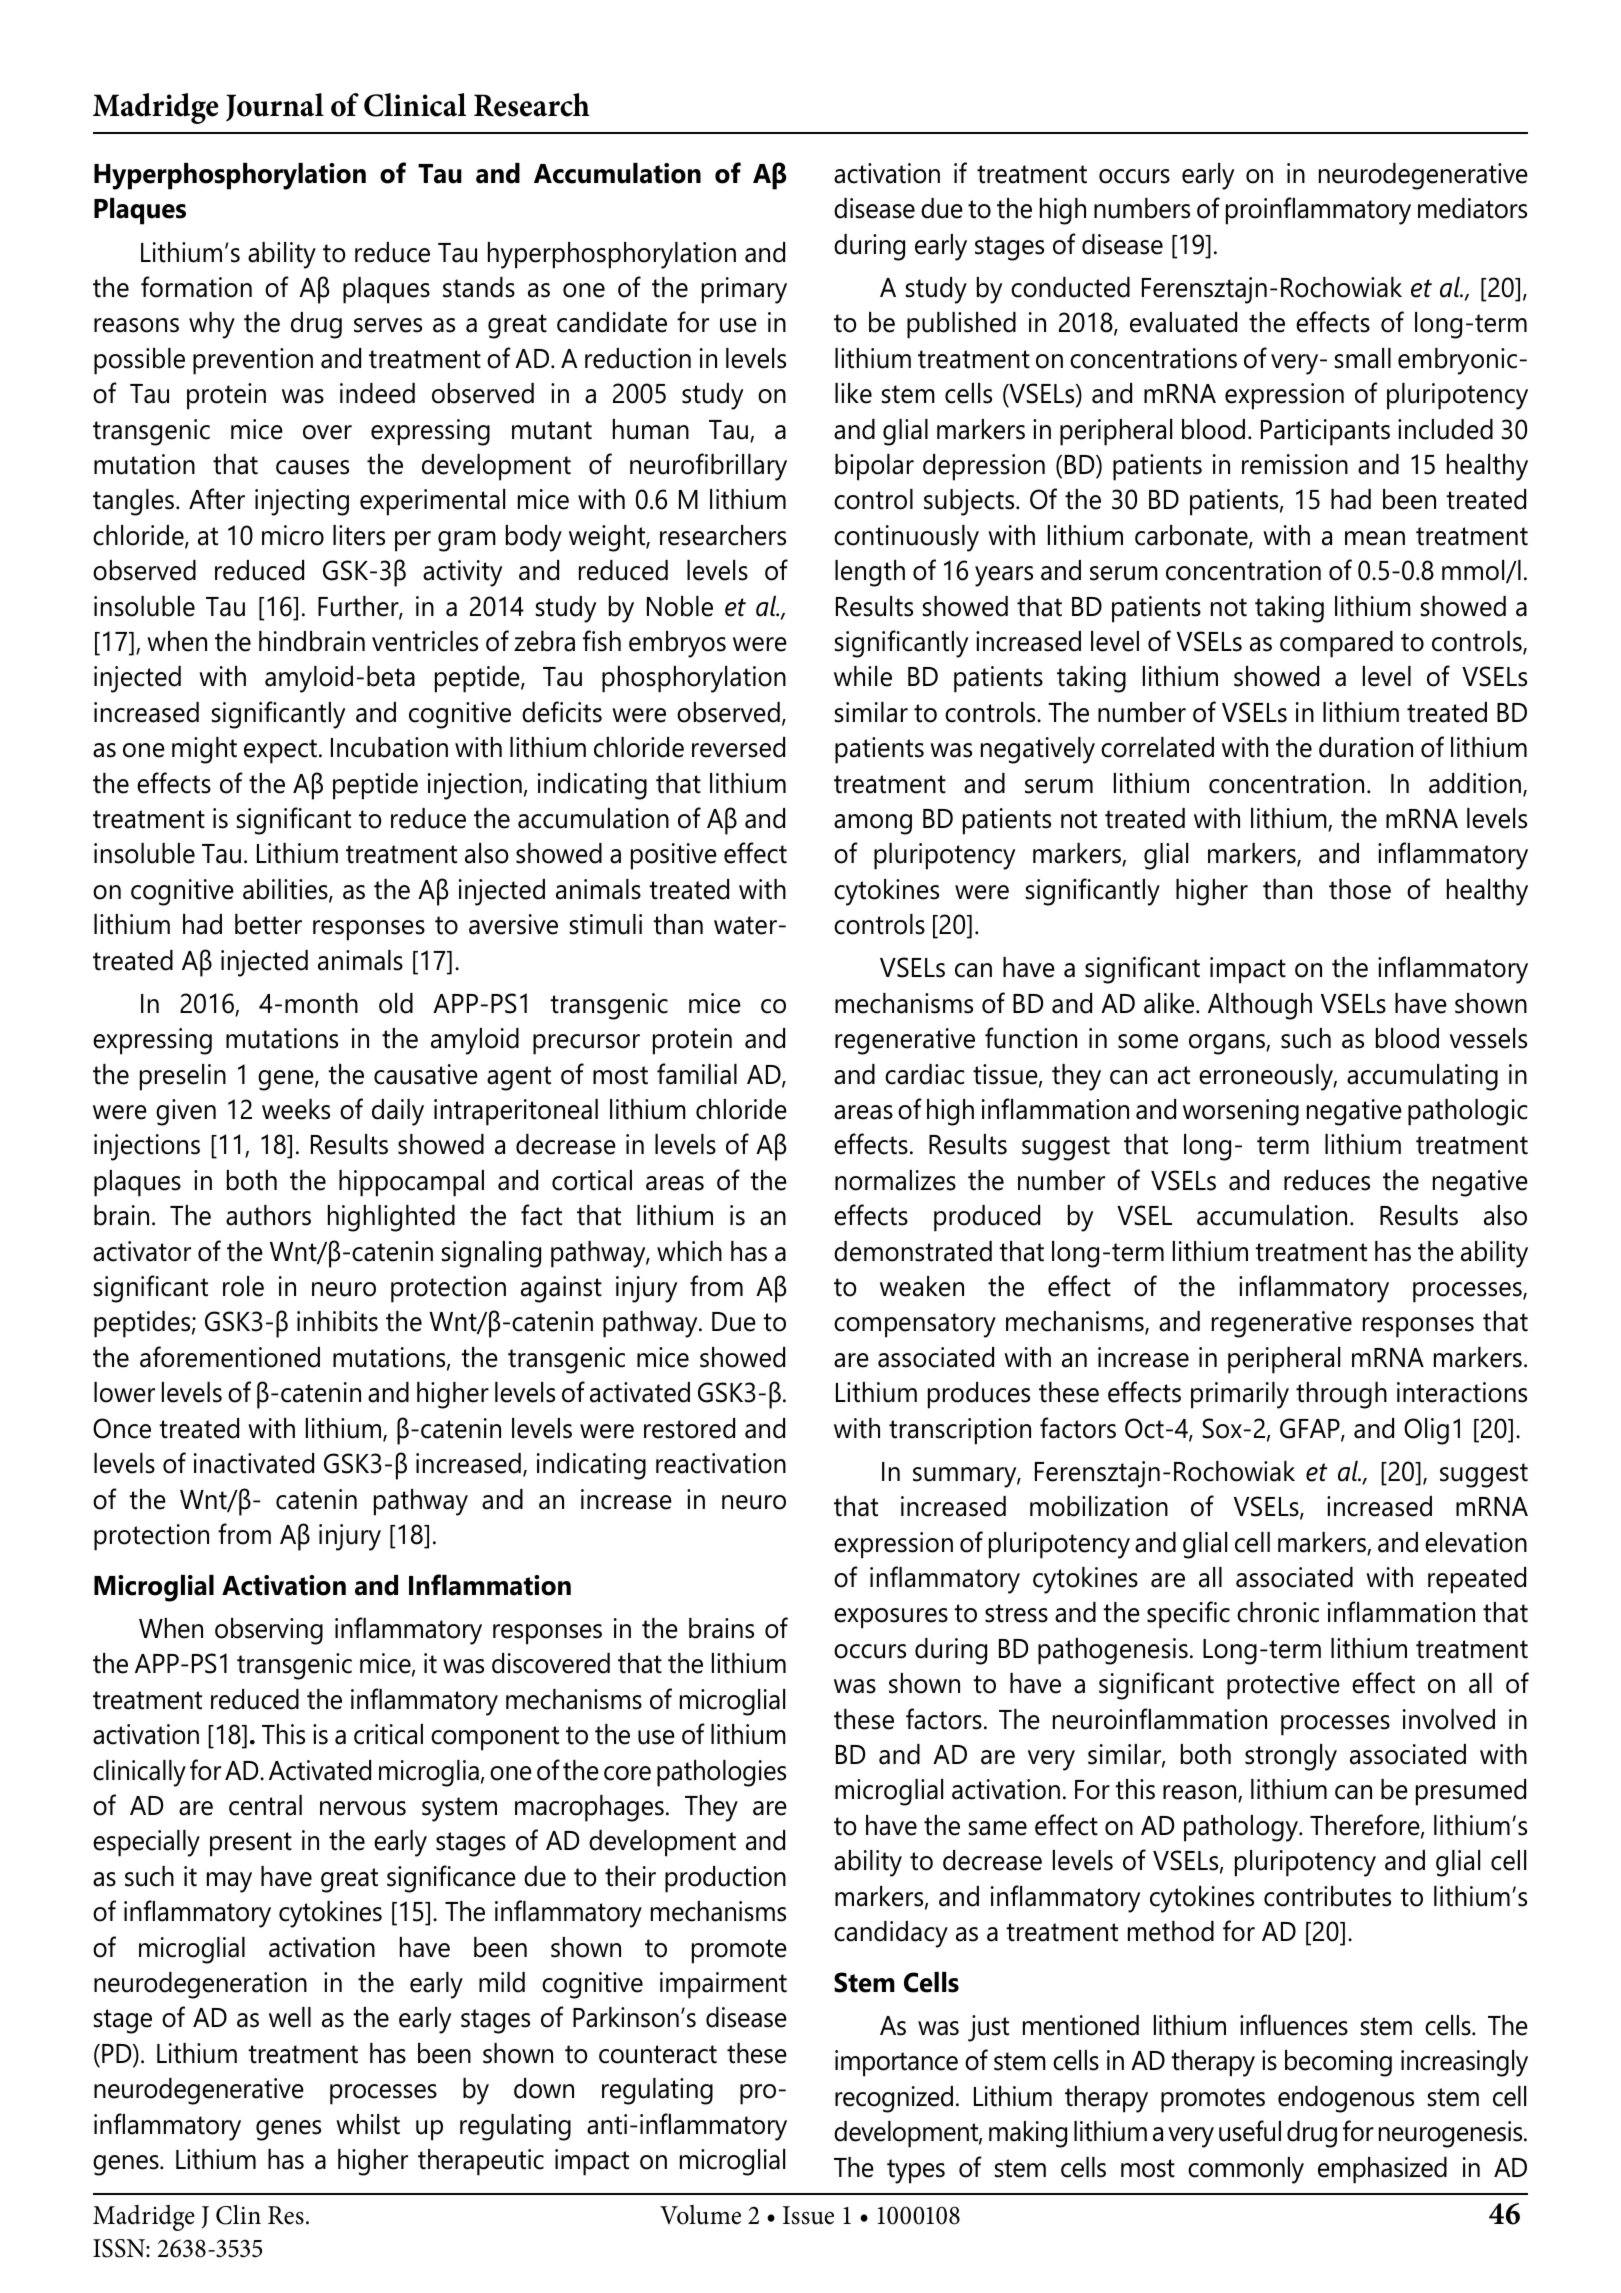 Image resolution: width=1621 pixels, height=2293 pixels. I want to click on Journal, so click(275, 107).
